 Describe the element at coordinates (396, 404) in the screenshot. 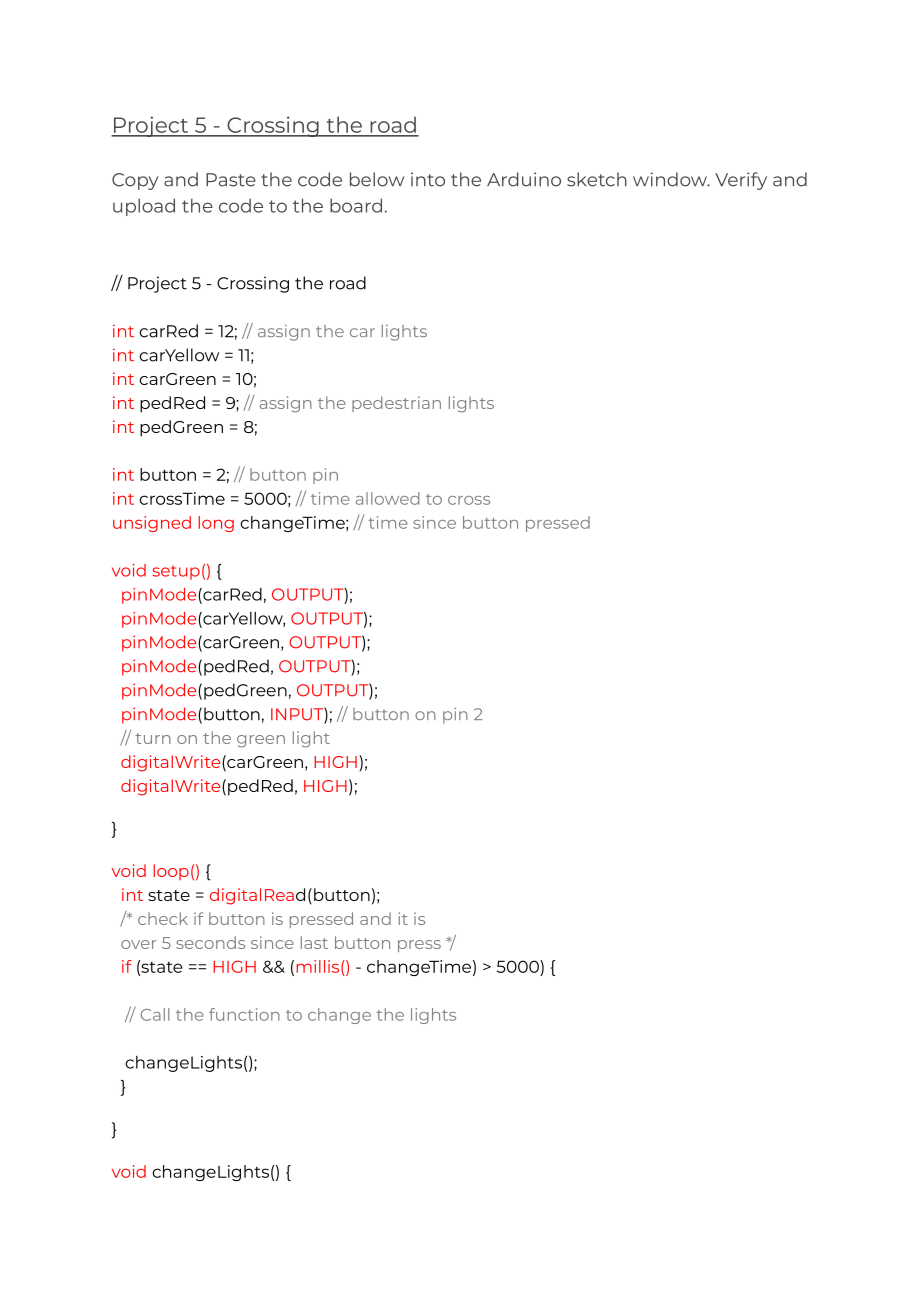

I see `pedestrian` at that location.
